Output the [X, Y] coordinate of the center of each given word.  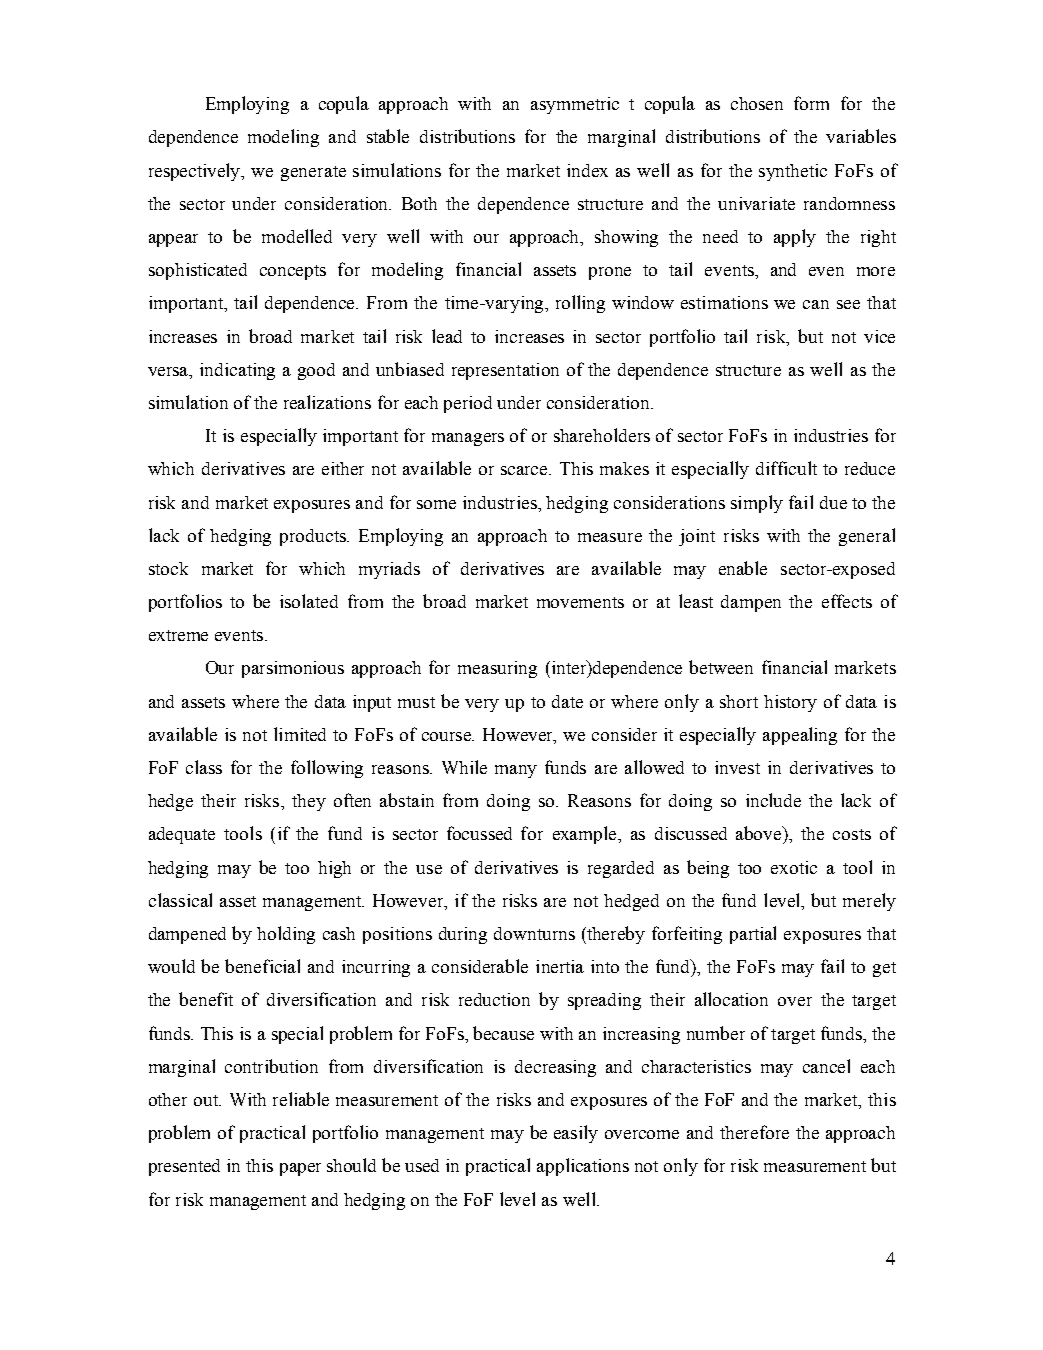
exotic [794, 867]
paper [300, 1169]
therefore [754, 1132]
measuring [497, 669]
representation [505, 371]
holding [286, 935]
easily [576, 1134]
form [811, 103]
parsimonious [293, 669]
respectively [196, 172]
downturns [534, 933]
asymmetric [575, 105]
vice [879, 336]
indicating [237, 371]
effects [847, 601]
